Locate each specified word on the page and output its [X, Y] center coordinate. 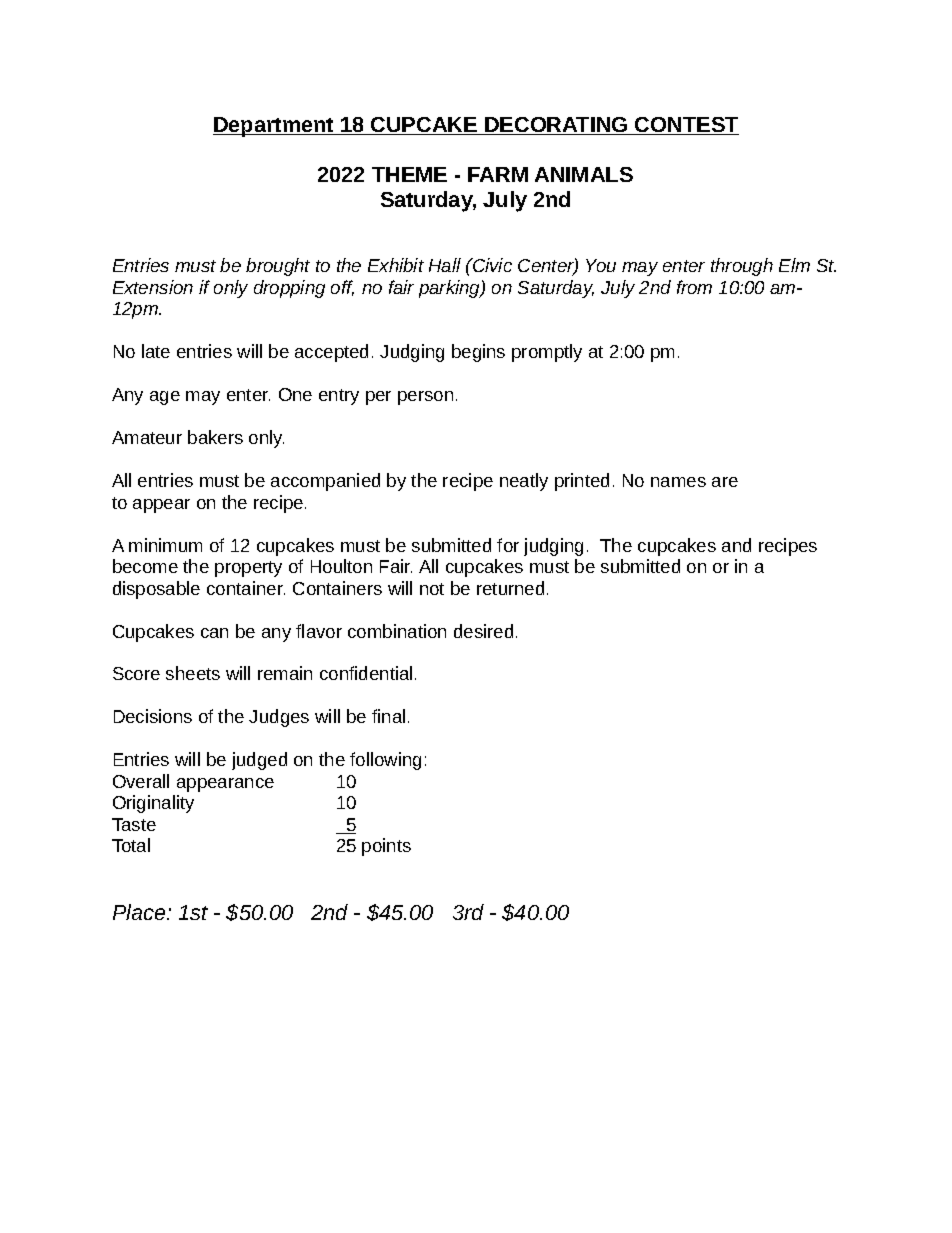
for [508, 545]
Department [274, 127]
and [736, 545]
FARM [498, 174]
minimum [165, 545]
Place [140, 912]
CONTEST [686, 126]
